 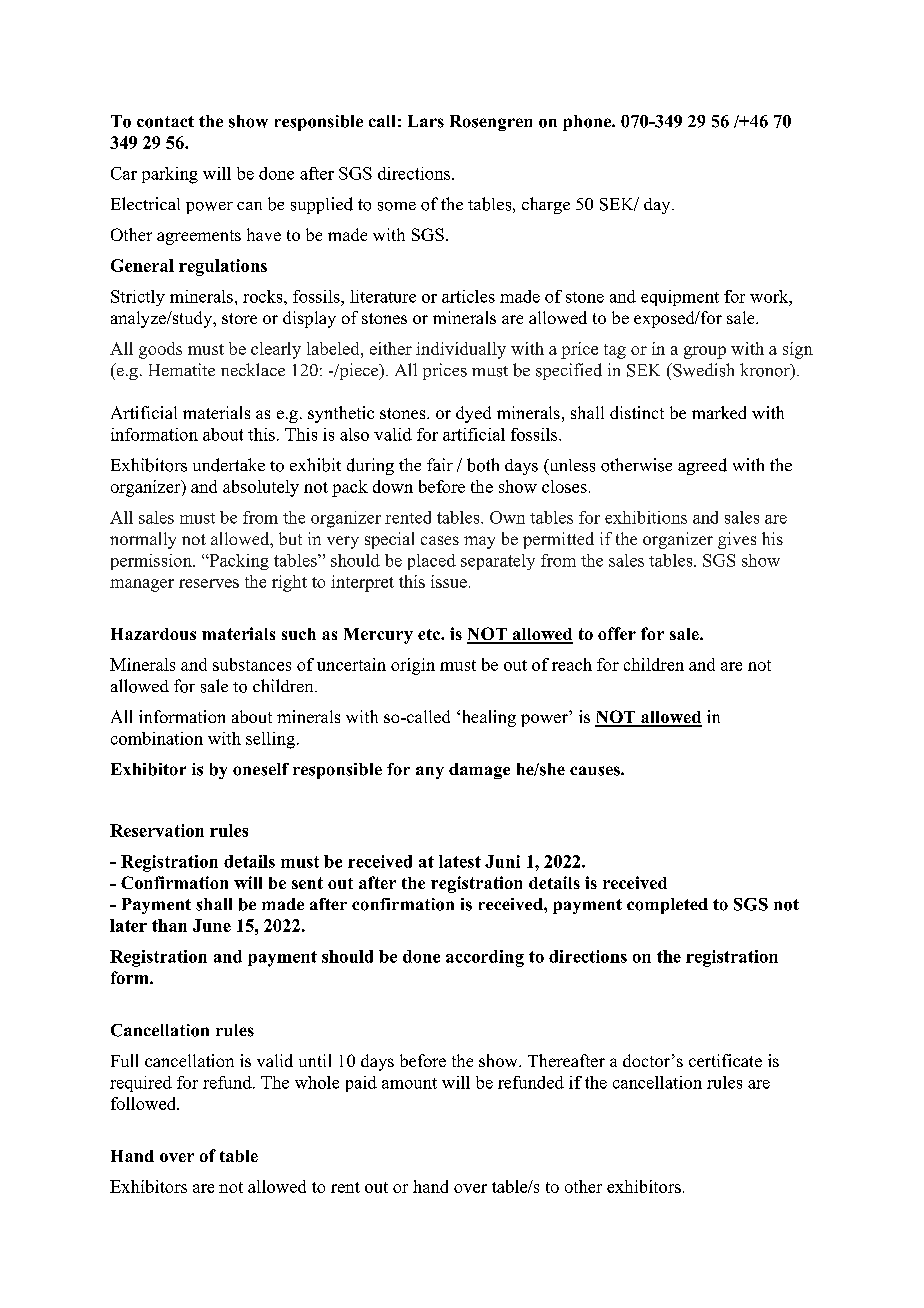 I want to click on damage, so click(x=479, y=771).
